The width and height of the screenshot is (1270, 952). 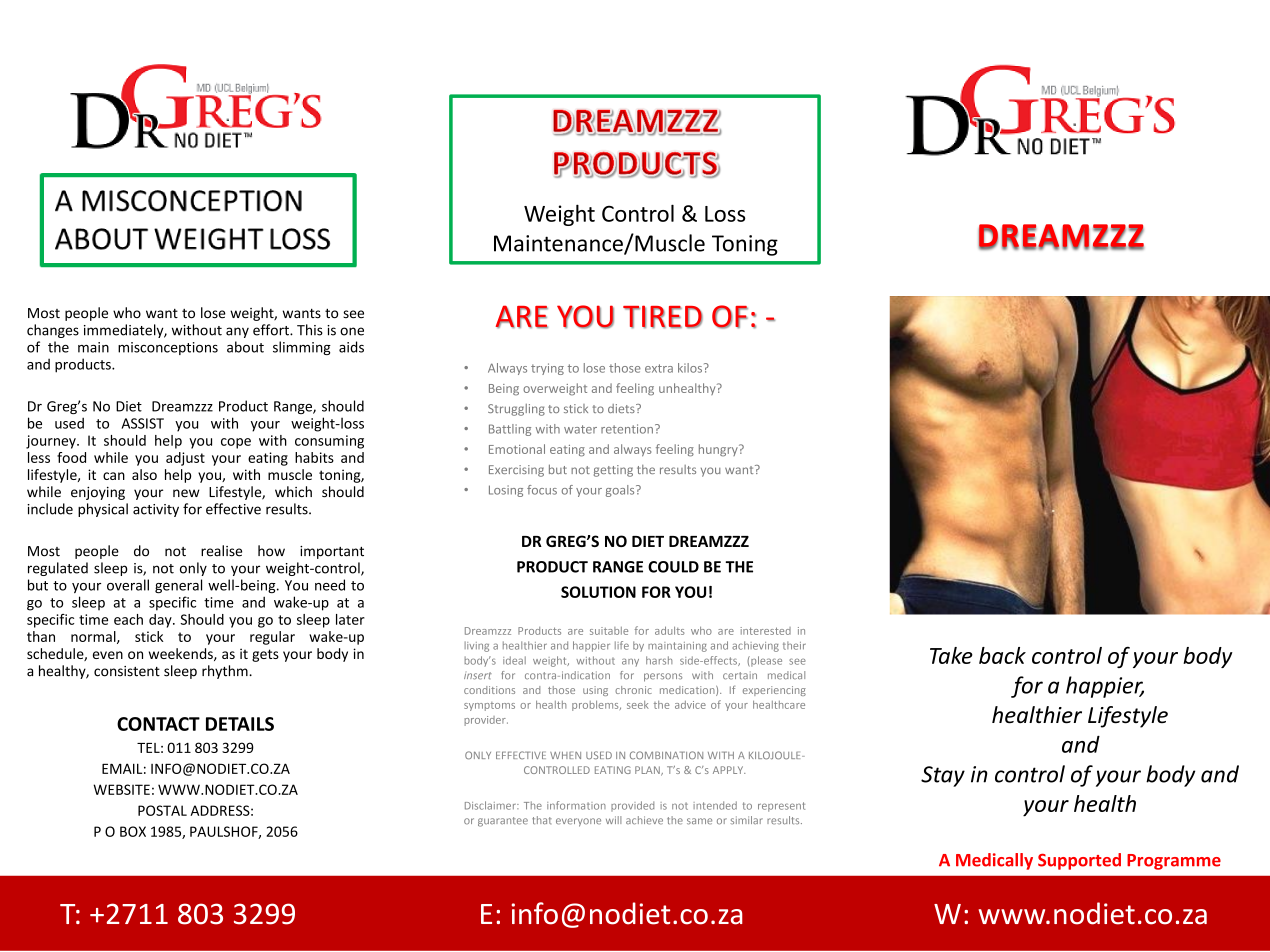 I want to click on kilos, so click(x=691, y=368).
